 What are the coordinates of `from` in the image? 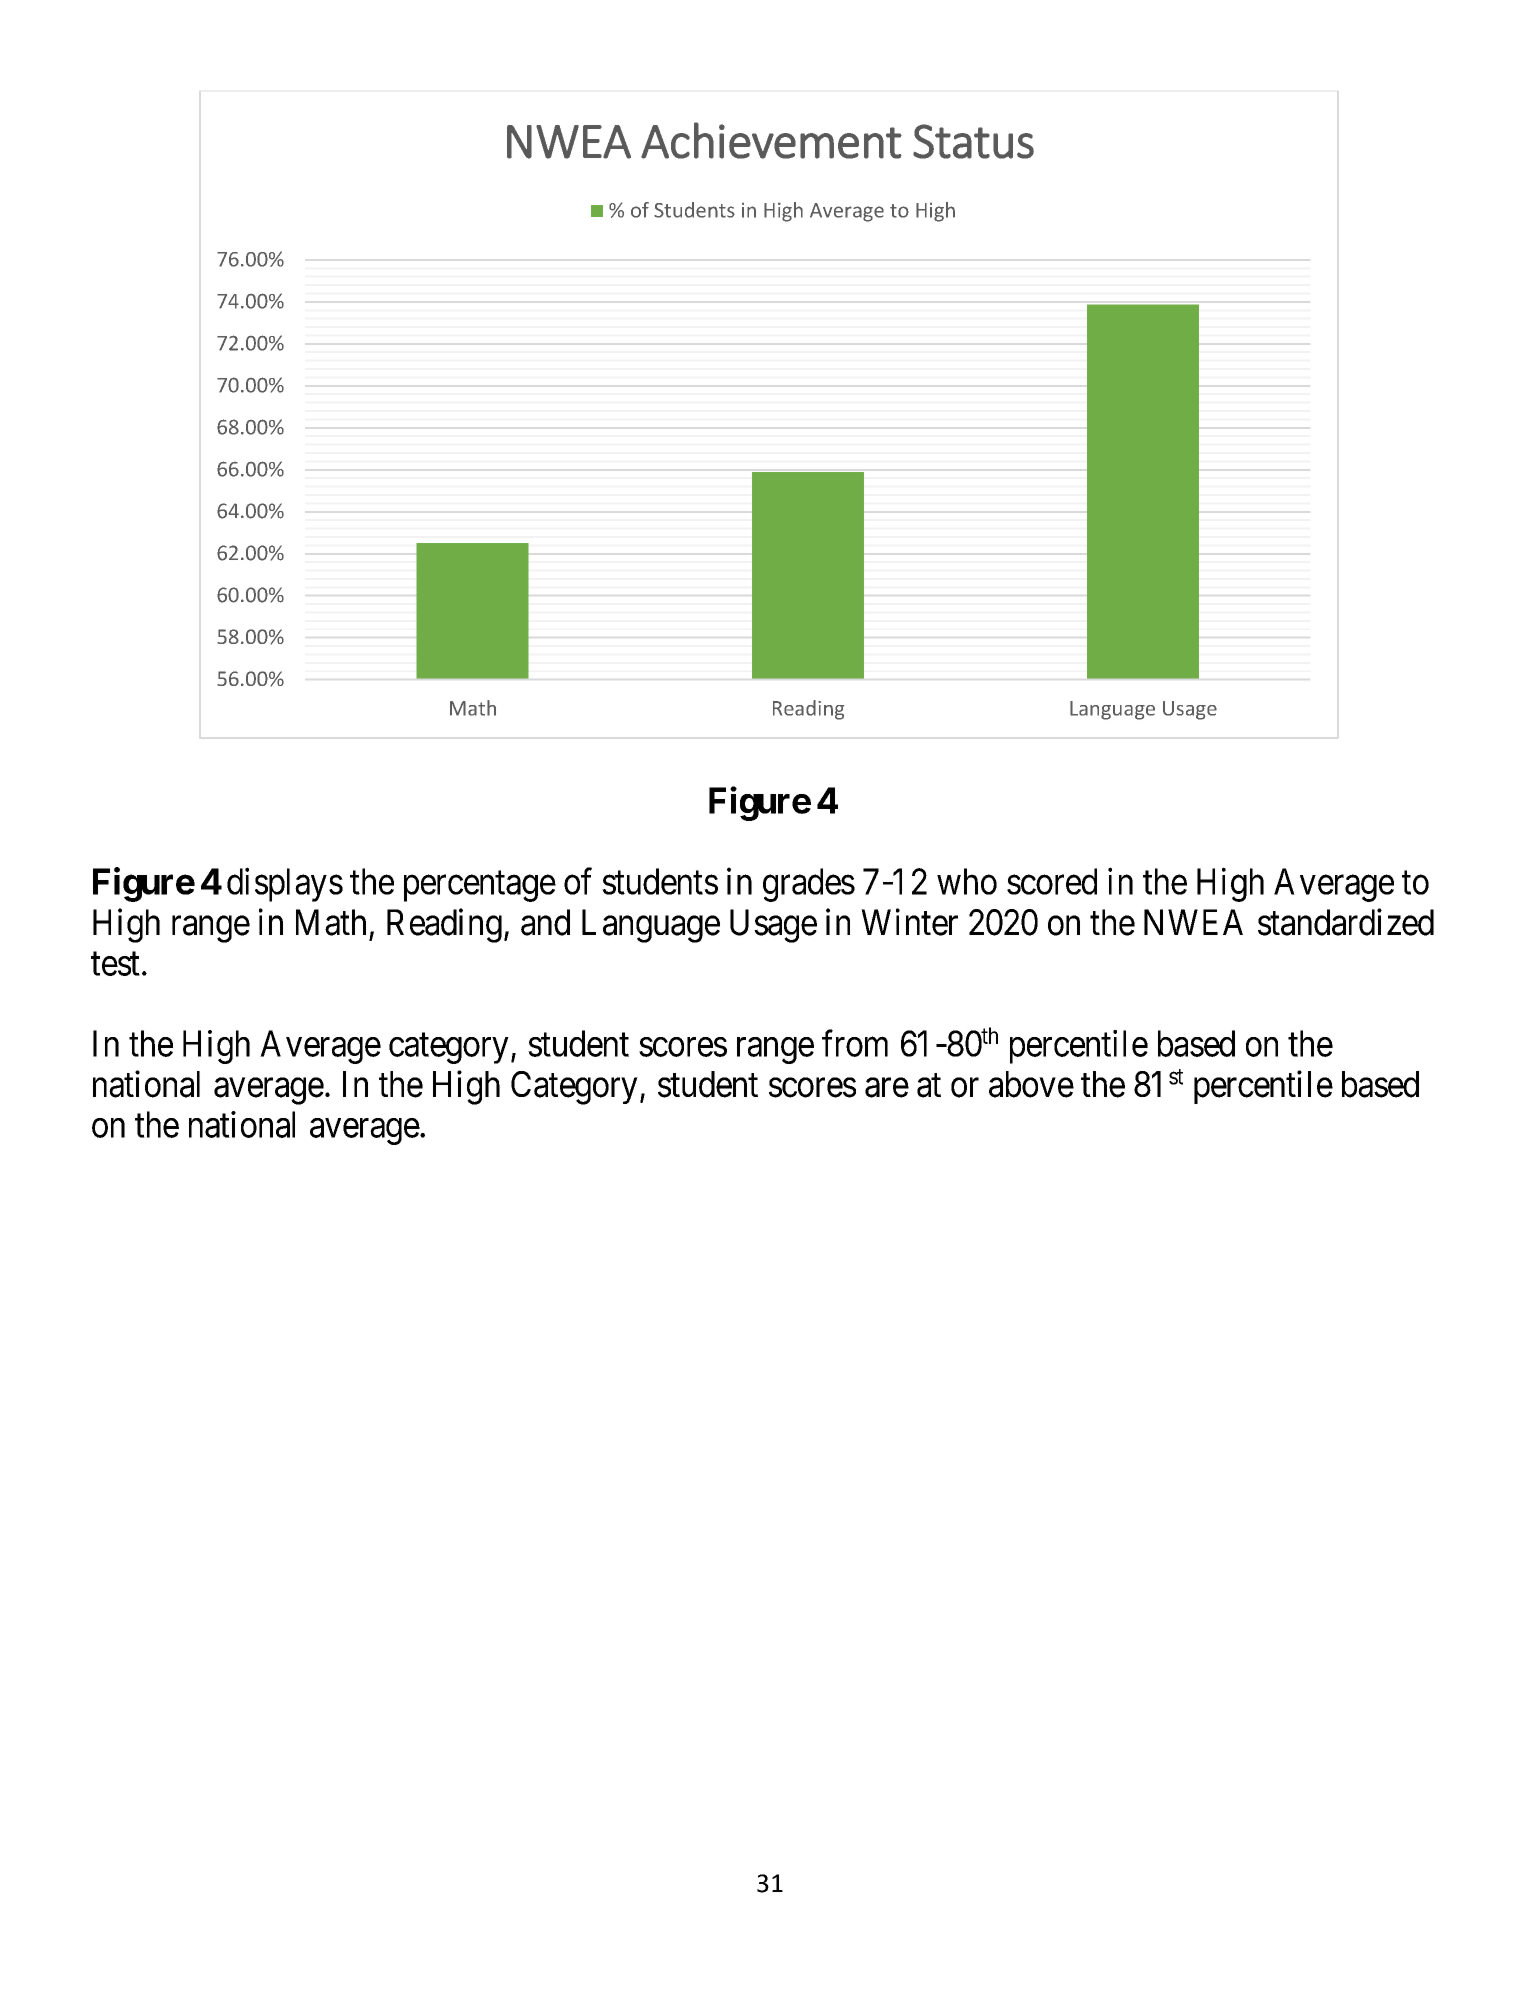 It's located at (855, 1043).
